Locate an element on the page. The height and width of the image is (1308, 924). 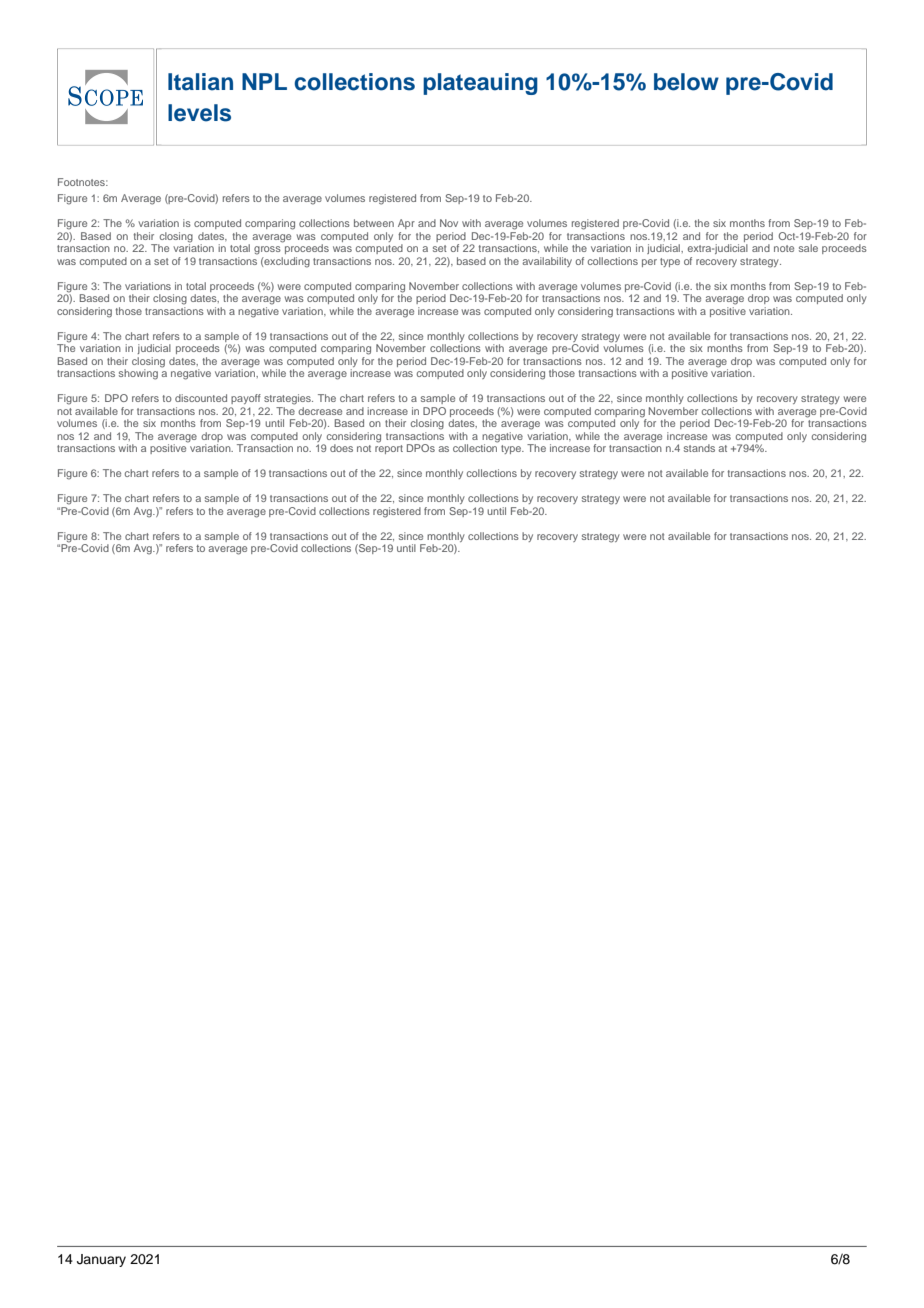
stands is located at coordinates (699, 448).
